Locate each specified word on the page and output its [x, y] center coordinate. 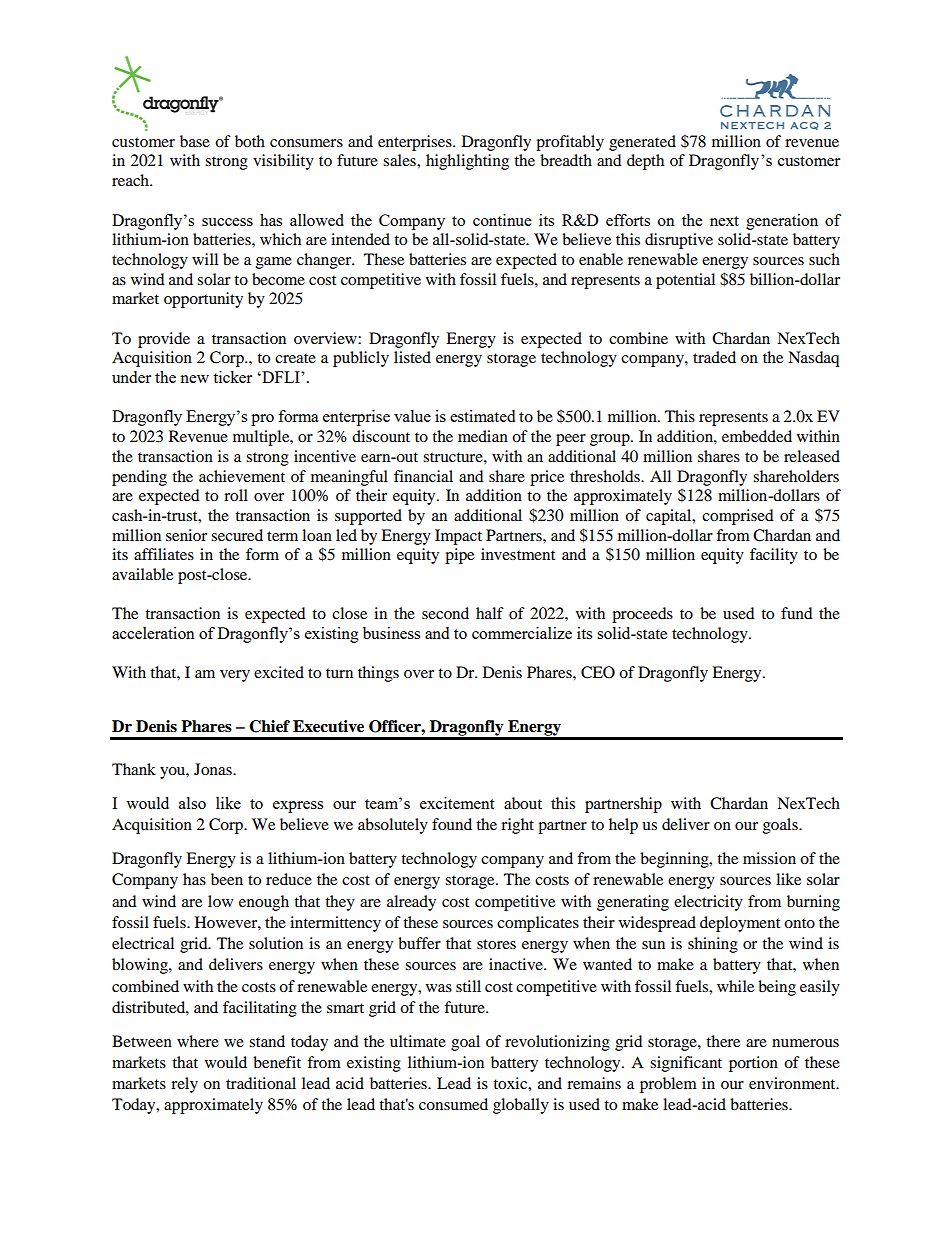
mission [769, 858]
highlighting [467, 162]
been [227, 879]
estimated [482, 416]
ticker [232, 377]
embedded [757, 436]
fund [797, 613]
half [490, 613]
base [195, 141]
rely [184, 1085]
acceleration [153, 633]
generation [782, 222]
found [452, 824]
